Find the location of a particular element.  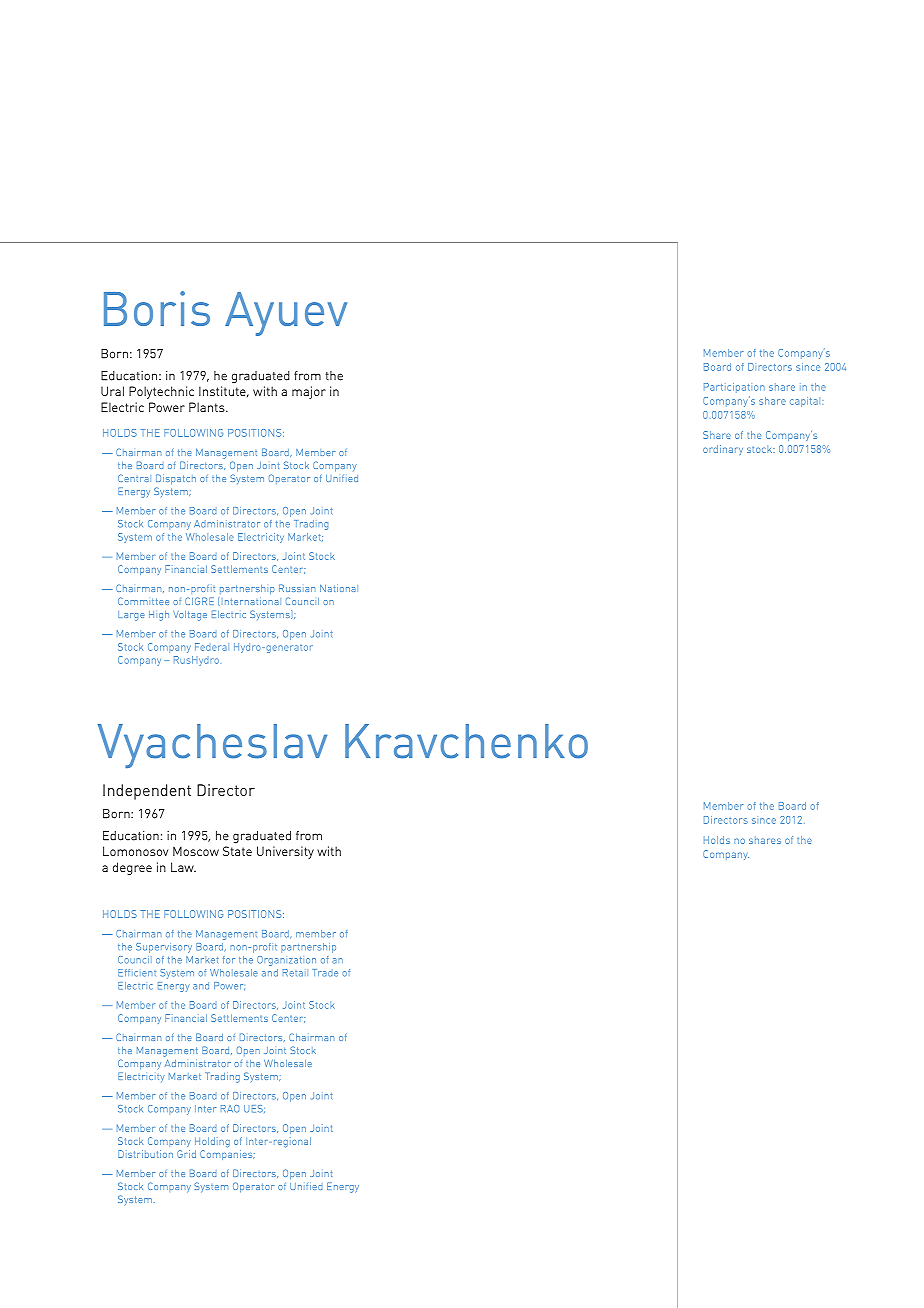

major is located at coordinates (309, 392).
